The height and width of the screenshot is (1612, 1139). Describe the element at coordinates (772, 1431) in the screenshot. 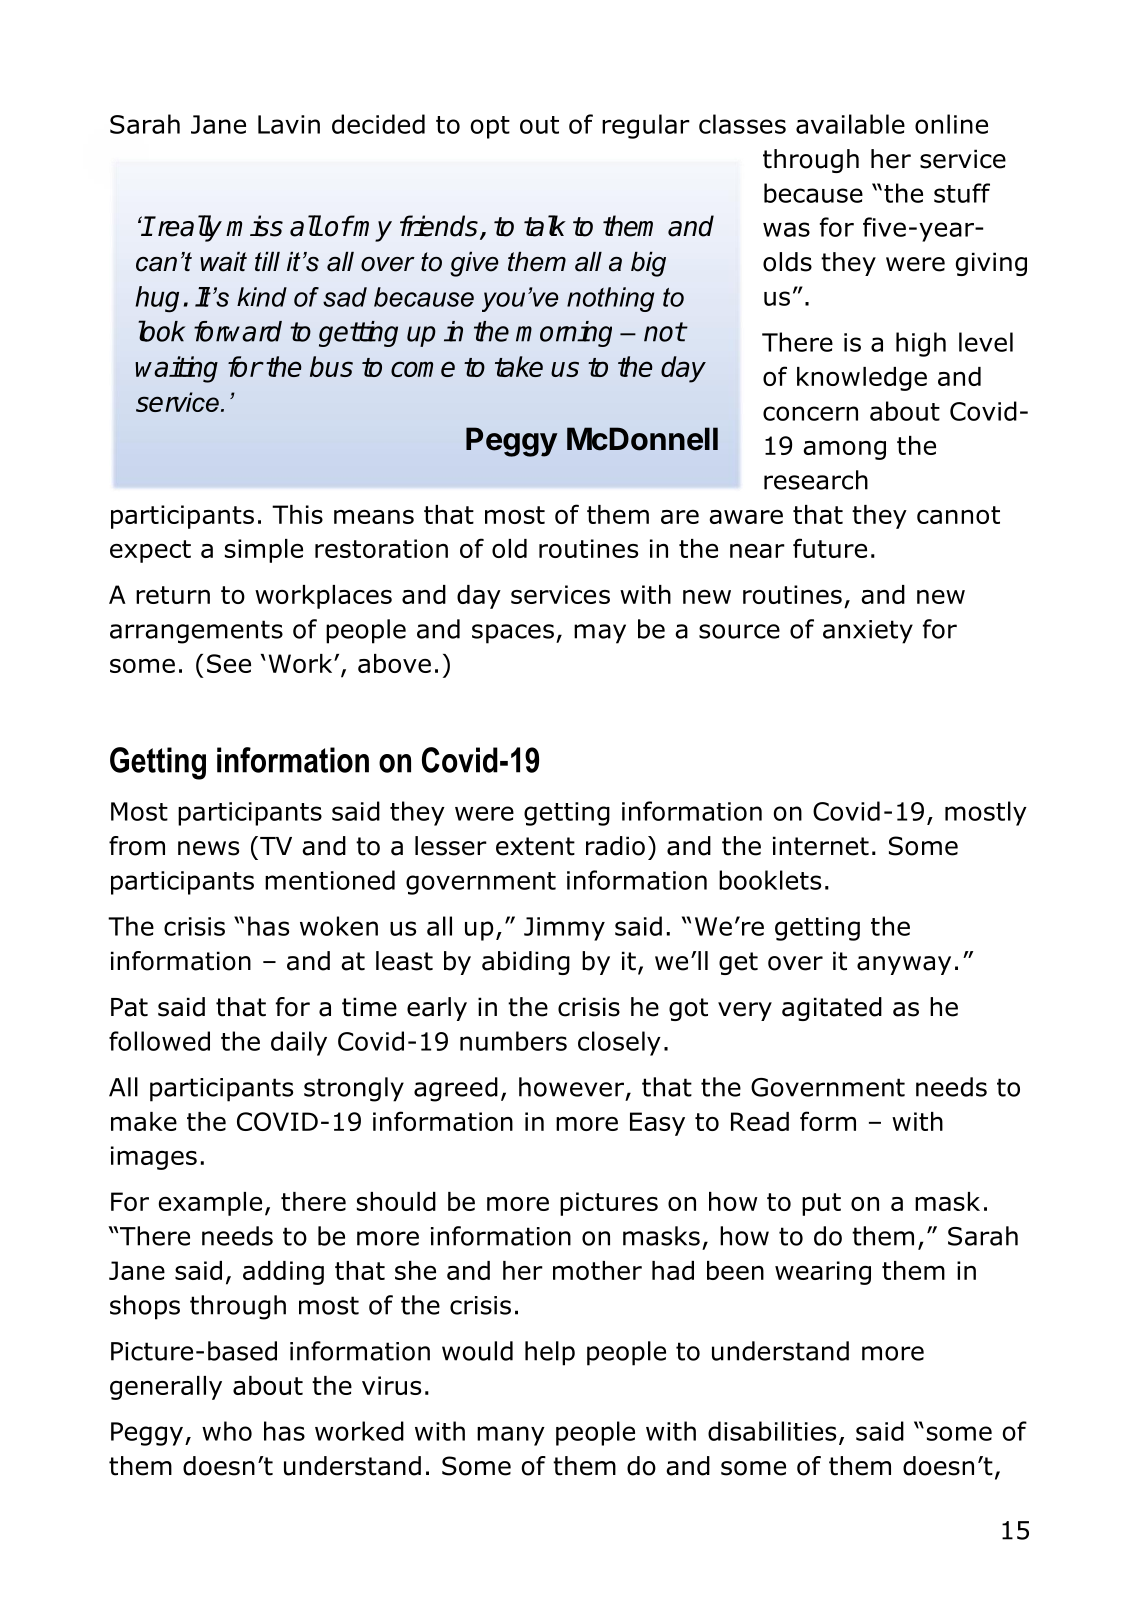

I see `disabilities` at that location.
